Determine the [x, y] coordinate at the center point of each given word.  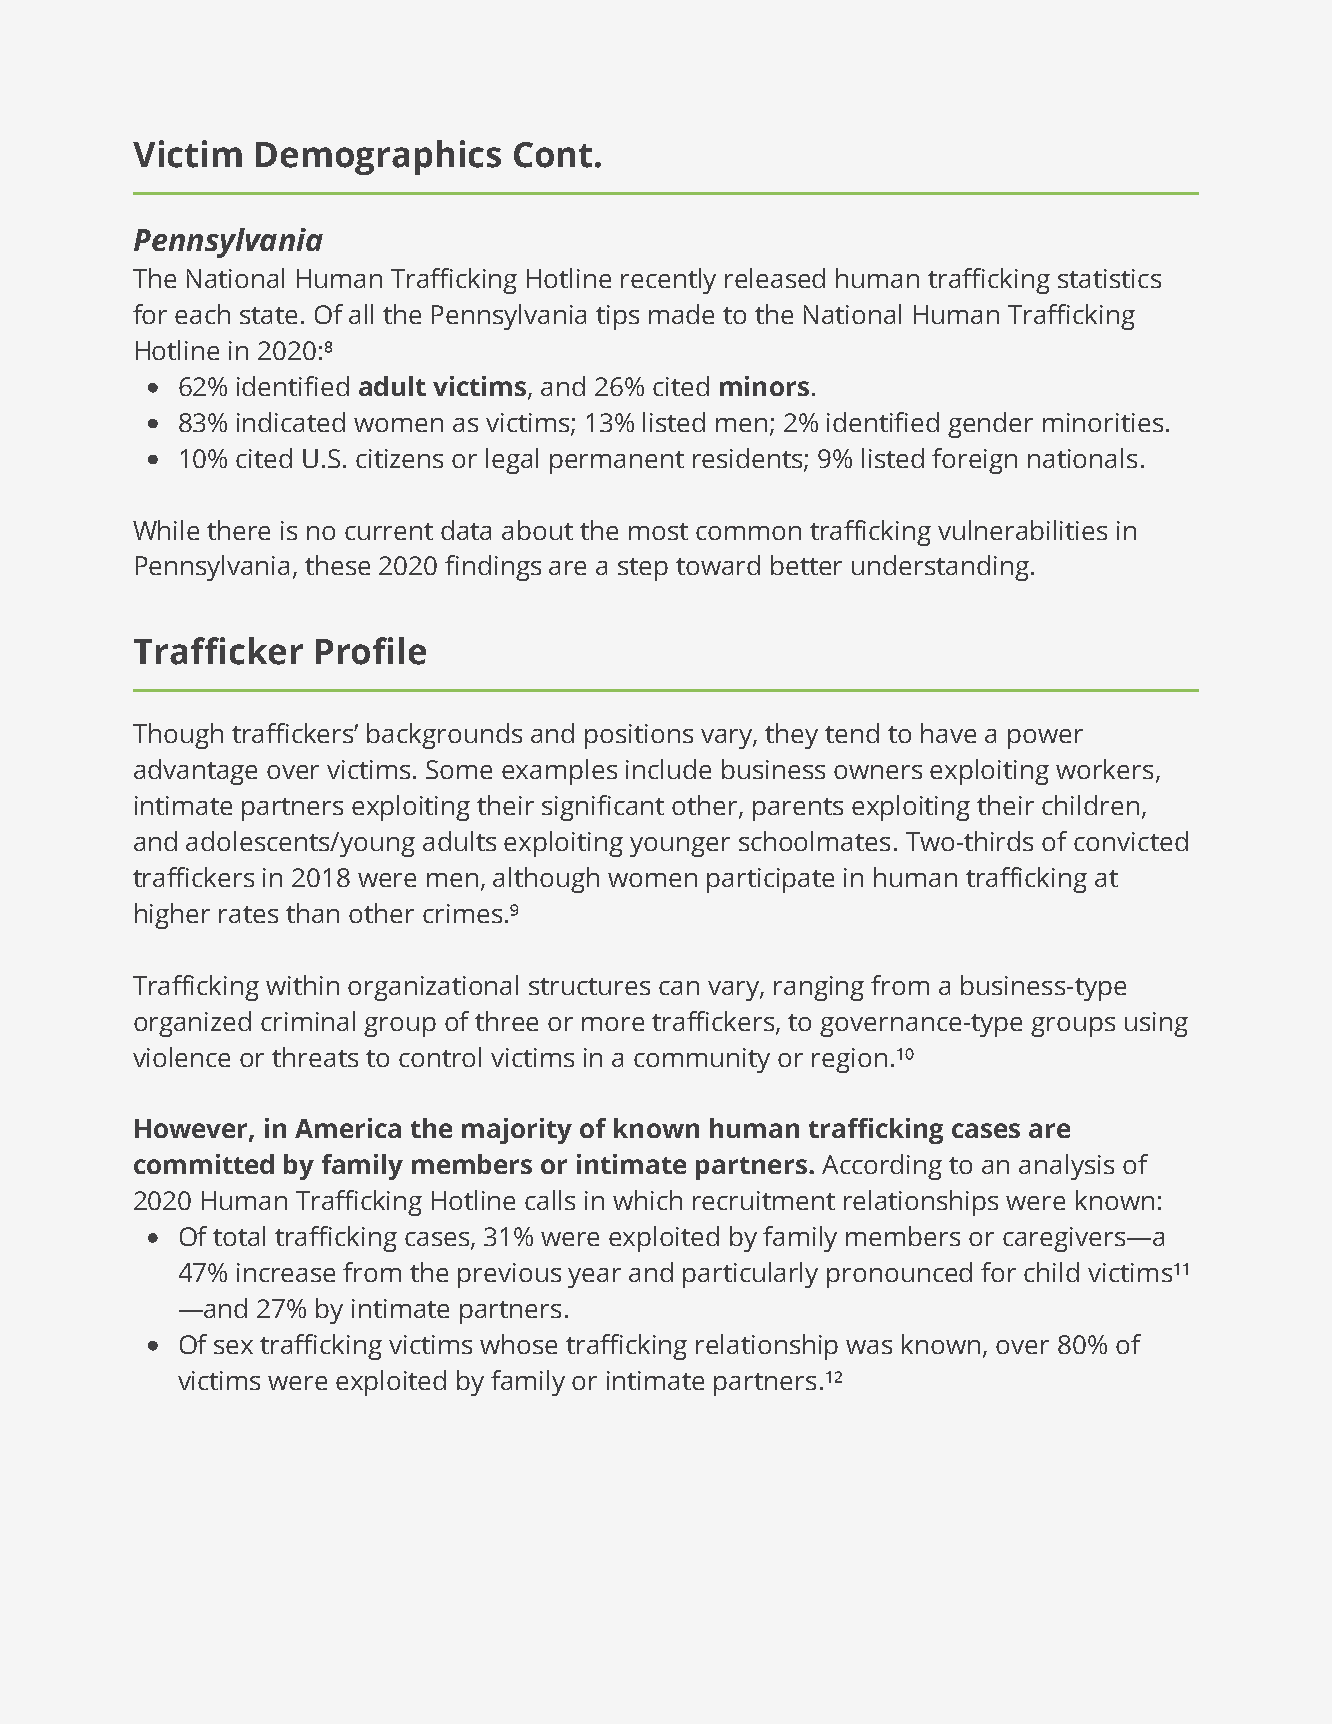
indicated [291, 422]
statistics [1109, 278]
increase [286, 1272]
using [1156, 1024]
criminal [308, 1021]
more [613, 1024]
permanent [617, 462]
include [668, 769]
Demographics [378, 157]
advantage [195, 772]
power [1045, 739]
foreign [974, 461]
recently [668, 281]
